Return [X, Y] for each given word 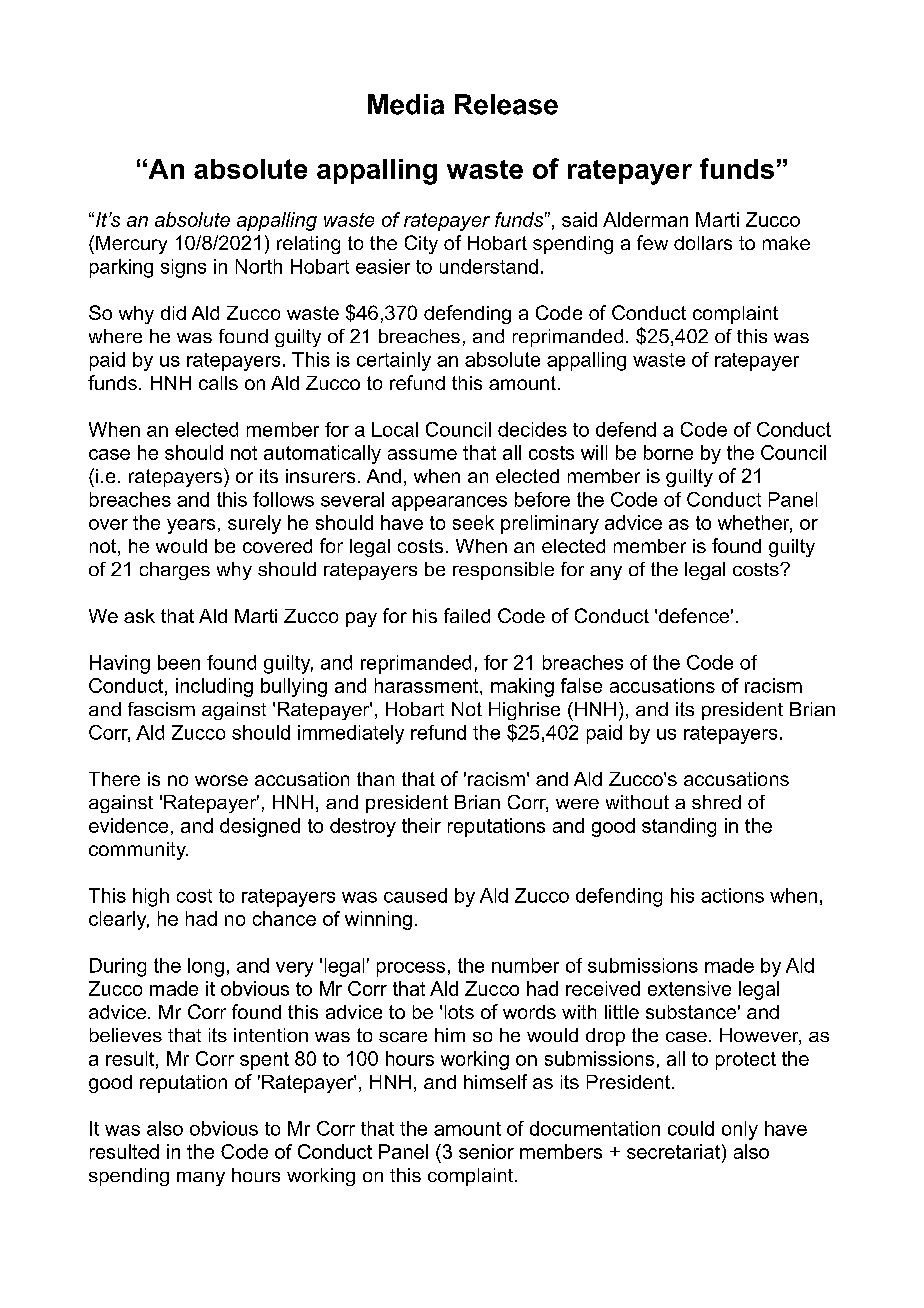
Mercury [131, 245]
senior [486, 1151]
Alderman [645, 219]
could [691, 1128]
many [201, 1179]
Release [506, 104]
